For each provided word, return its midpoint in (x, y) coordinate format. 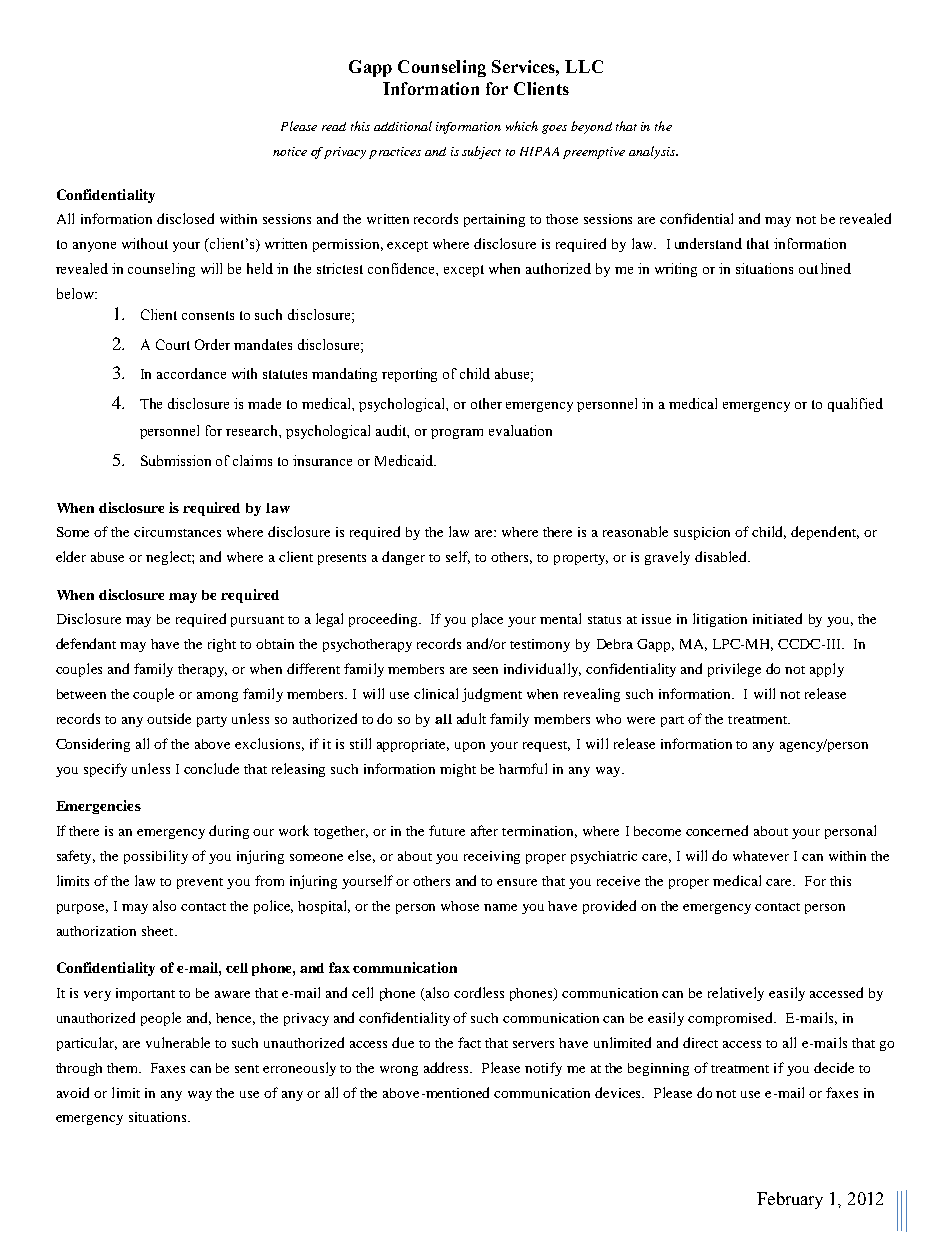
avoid (73, 1092)
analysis (653, 152)
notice (290, 151)
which (522, 126)
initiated (777, 618)
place (487, 620)
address (448, 1067)
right (222, 645)
